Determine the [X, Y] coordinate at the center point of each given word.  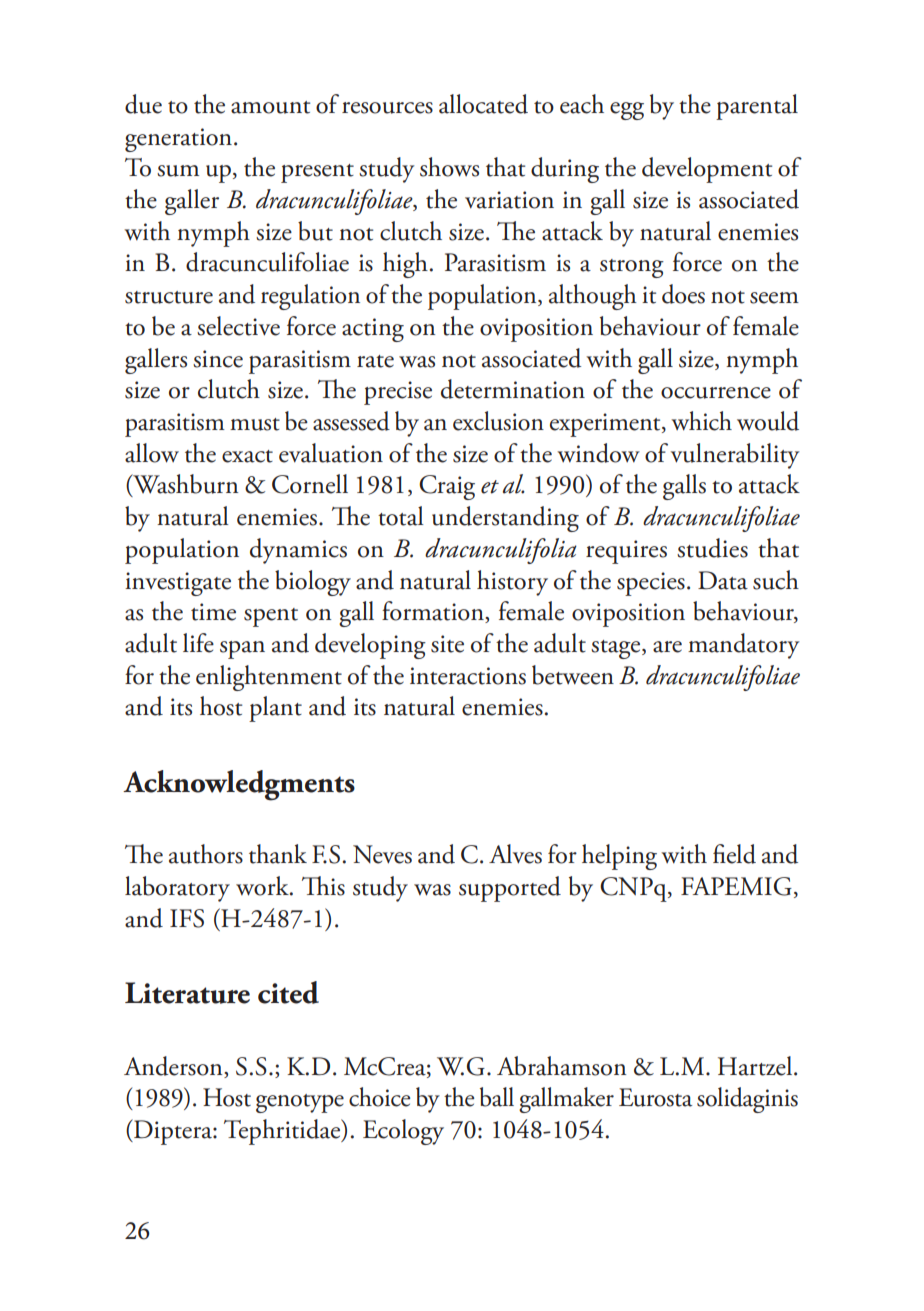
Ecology [403, 1132]
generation [180, 140]
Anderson [174, 1067]
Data [723, 580]
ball [497, 1097]
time [213, 612]
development [707, 170]
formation [434, 612]
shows [449, 167]
